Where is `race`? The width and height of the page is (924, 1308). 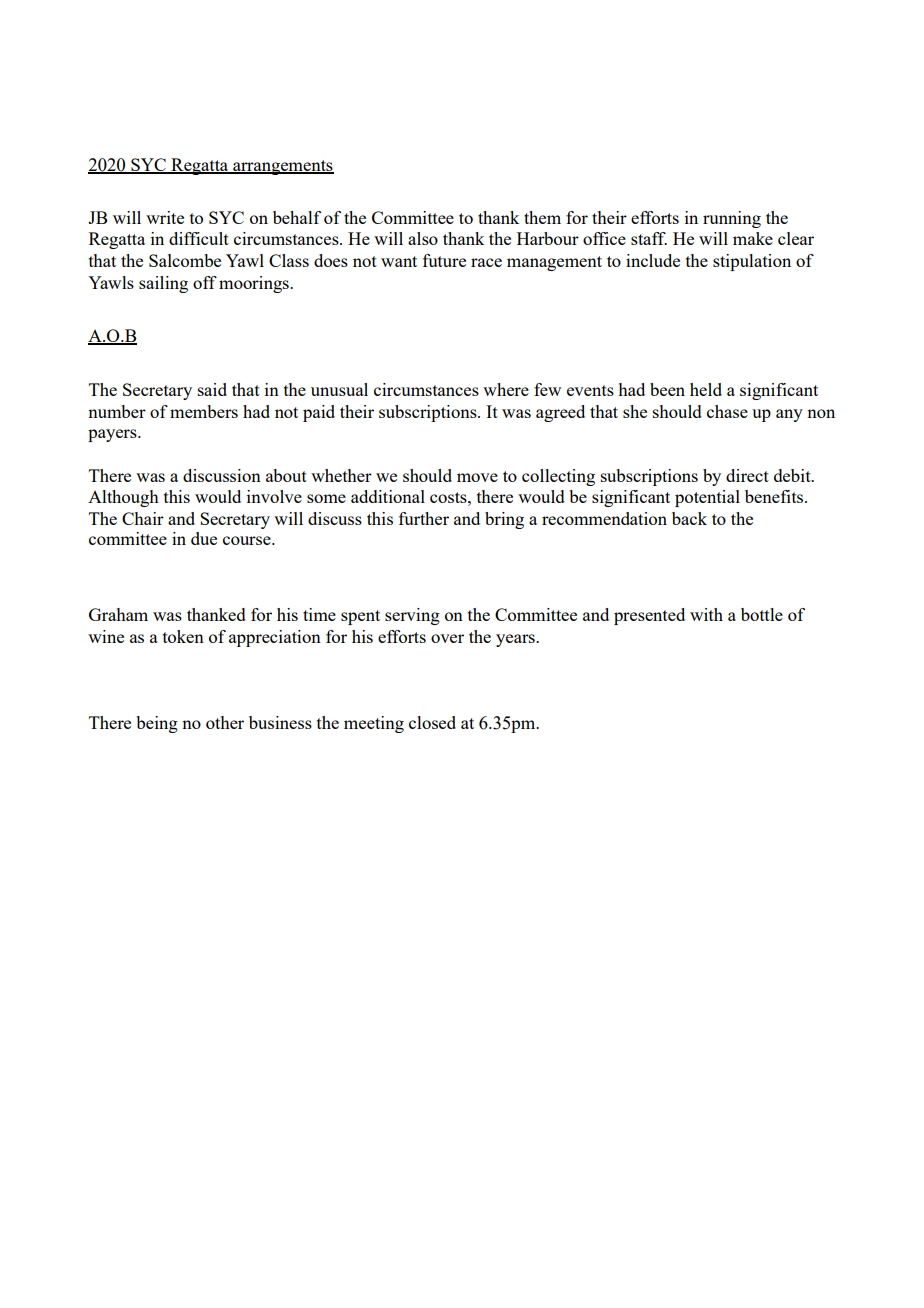 race is located at coordinates (486, 262).
